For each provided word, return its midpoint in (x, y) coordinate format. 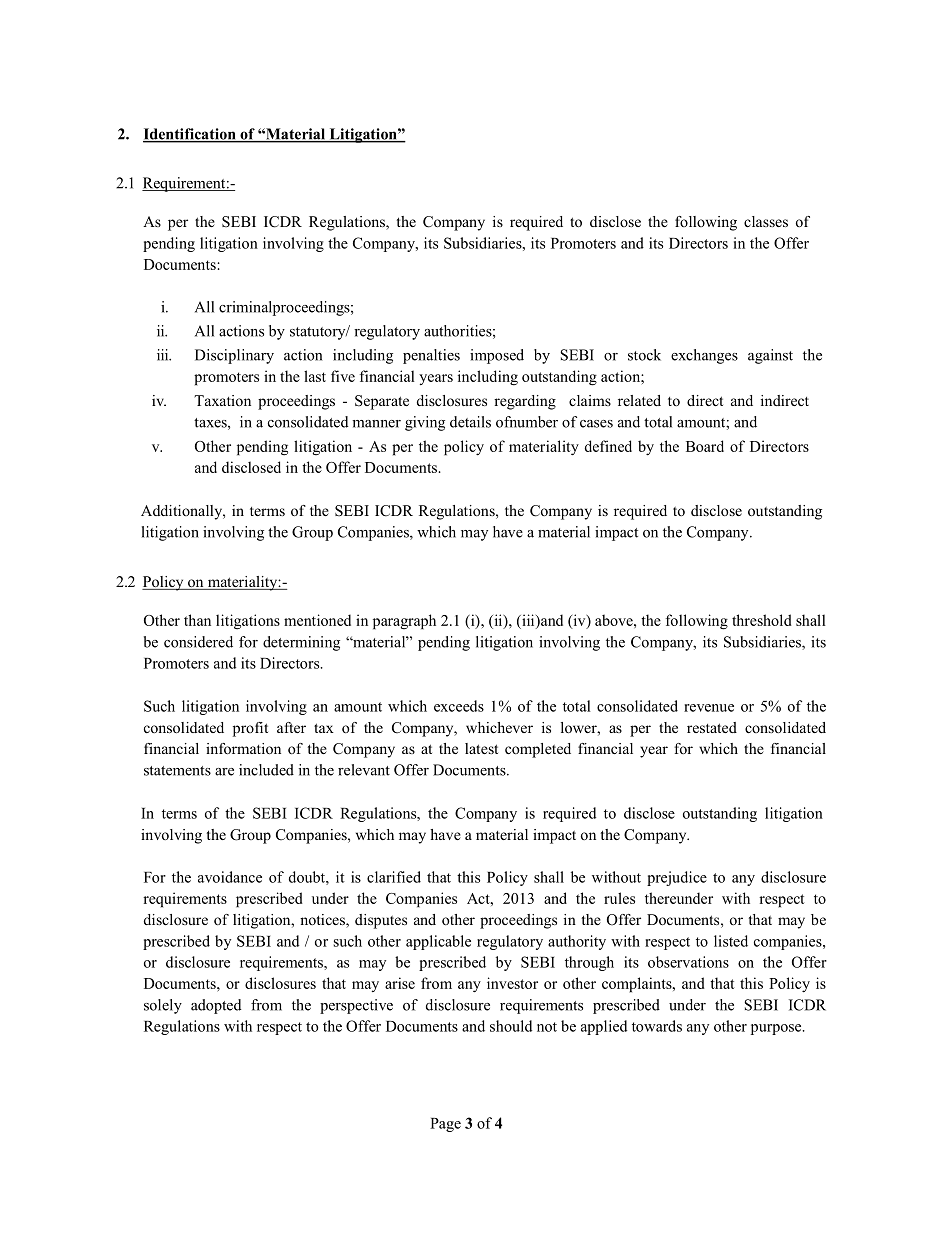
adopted (216, 1006)
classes (766, 221)
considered (198, 642)
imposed (497, 356)
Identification (190, 135)
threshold (762, 620)
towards (657, 1026)
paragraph (404, 622)
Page (445, 1125)
